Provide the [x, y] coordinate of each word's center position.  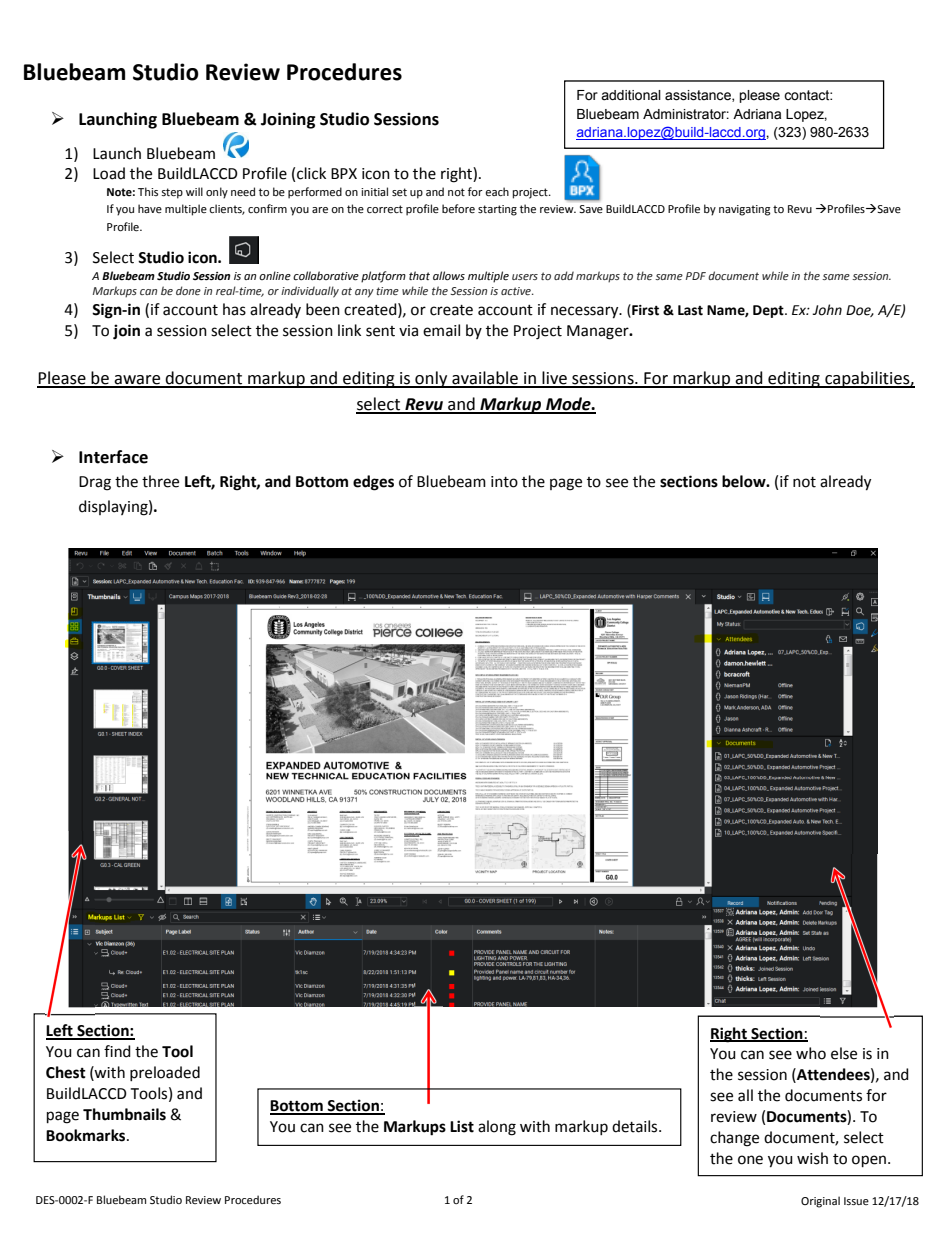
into [504, 482]
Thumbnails [124, 1114]
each [497, 192]
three [160, 481]
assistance [699, 96]
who [811, 1053]
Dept [769, 311]
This [148, 191]
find [117, 1051]
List [462, 1126]
